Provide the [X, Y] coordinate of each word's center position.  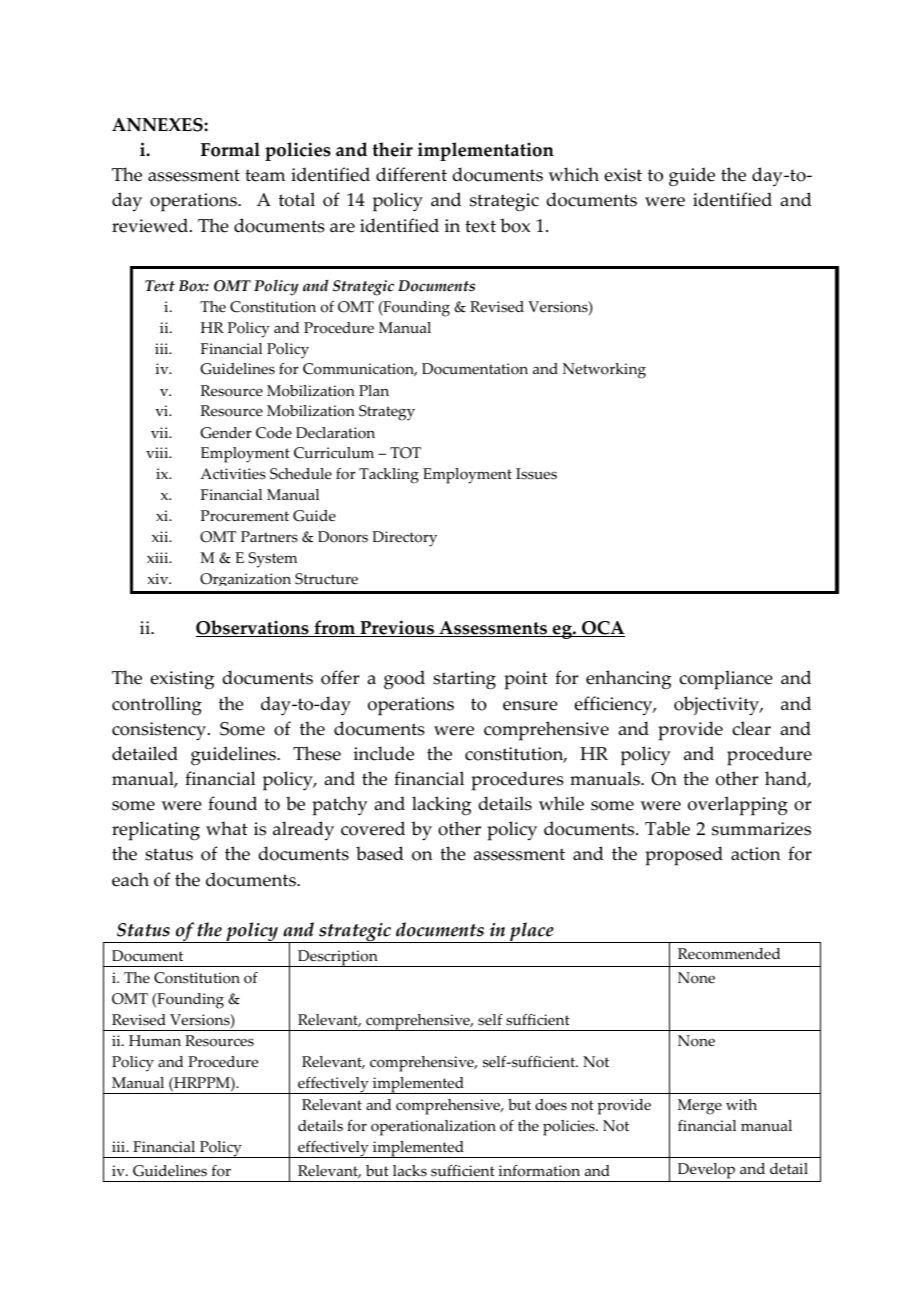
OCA [602, 629]
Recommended [729, 954]
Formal [230, 149]
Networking [604, 371]
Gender [226, 433]
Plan [374, 390]
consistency [160, 731]
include [384, 753]
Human [155, 1040]
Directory [404, 539]
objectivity [718, 706]
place [532, 932]
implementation [486, 151]
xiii [159, 557]
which [573, 174]
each [130, 879]
